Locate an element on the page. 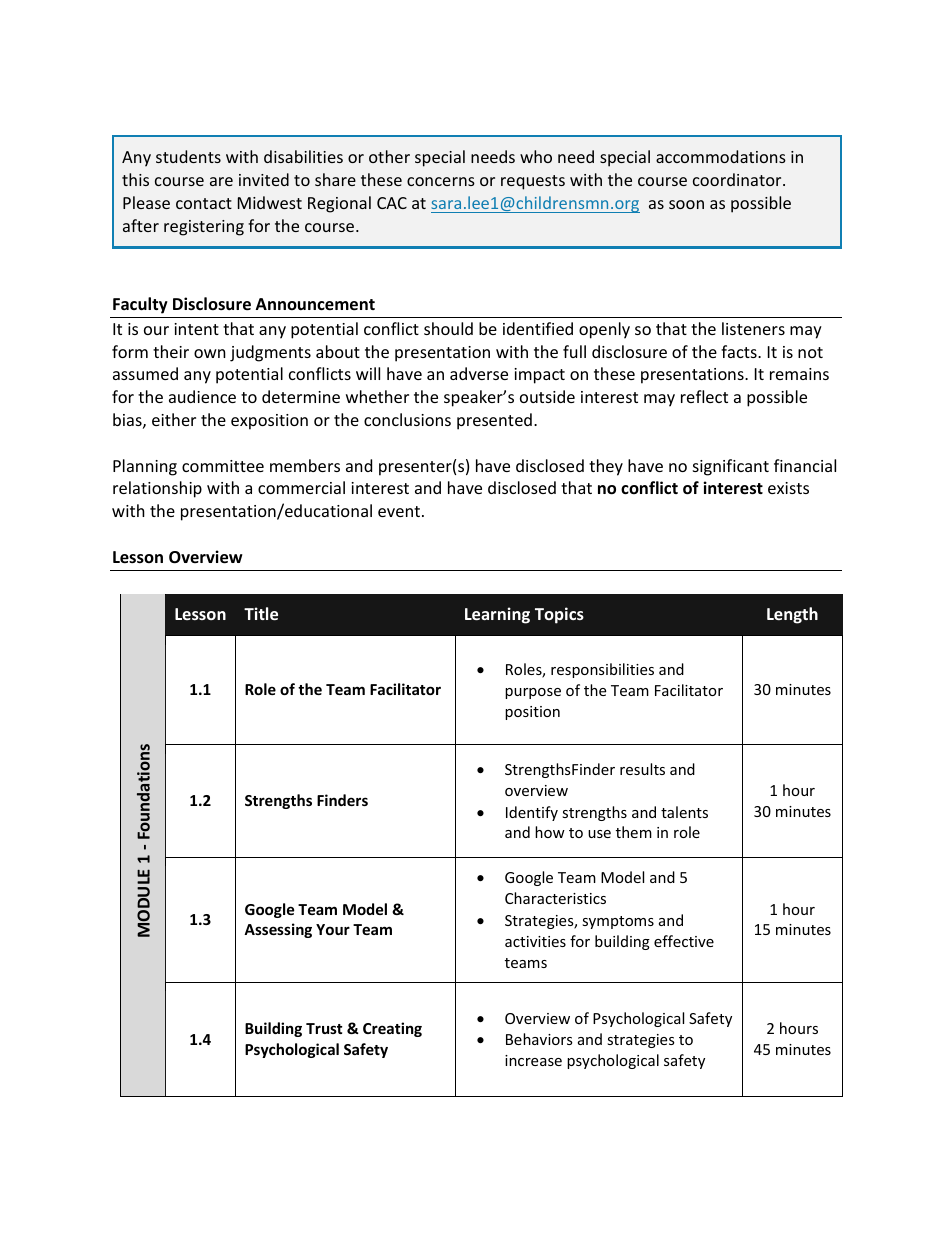 Image resolution: width=952 pixels, height=1233 pixels. Trust is located at coordinates (324, 1028).
